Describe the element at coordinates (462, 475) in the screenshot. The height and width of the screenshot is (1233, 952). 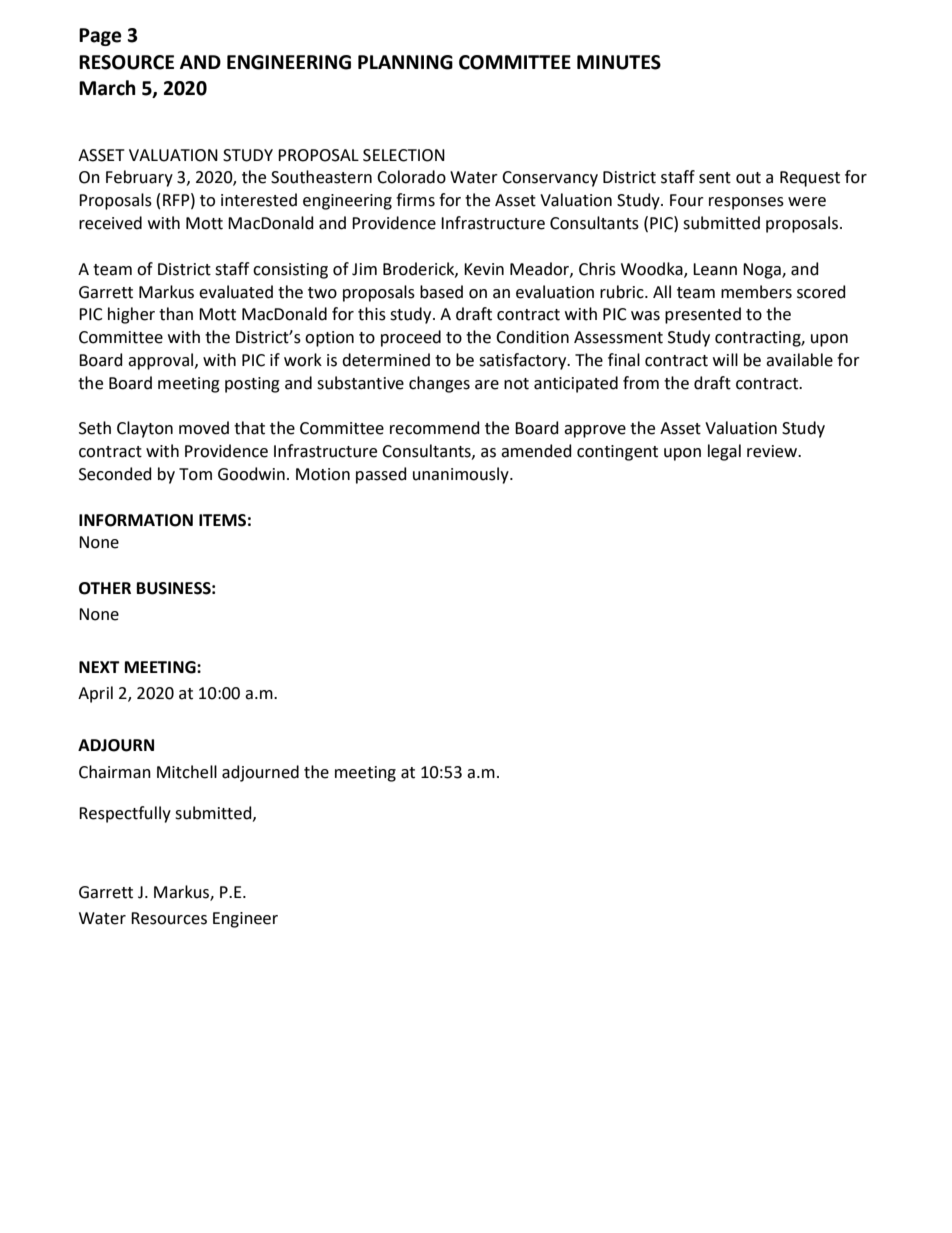
I see `unanimously` at that location.
